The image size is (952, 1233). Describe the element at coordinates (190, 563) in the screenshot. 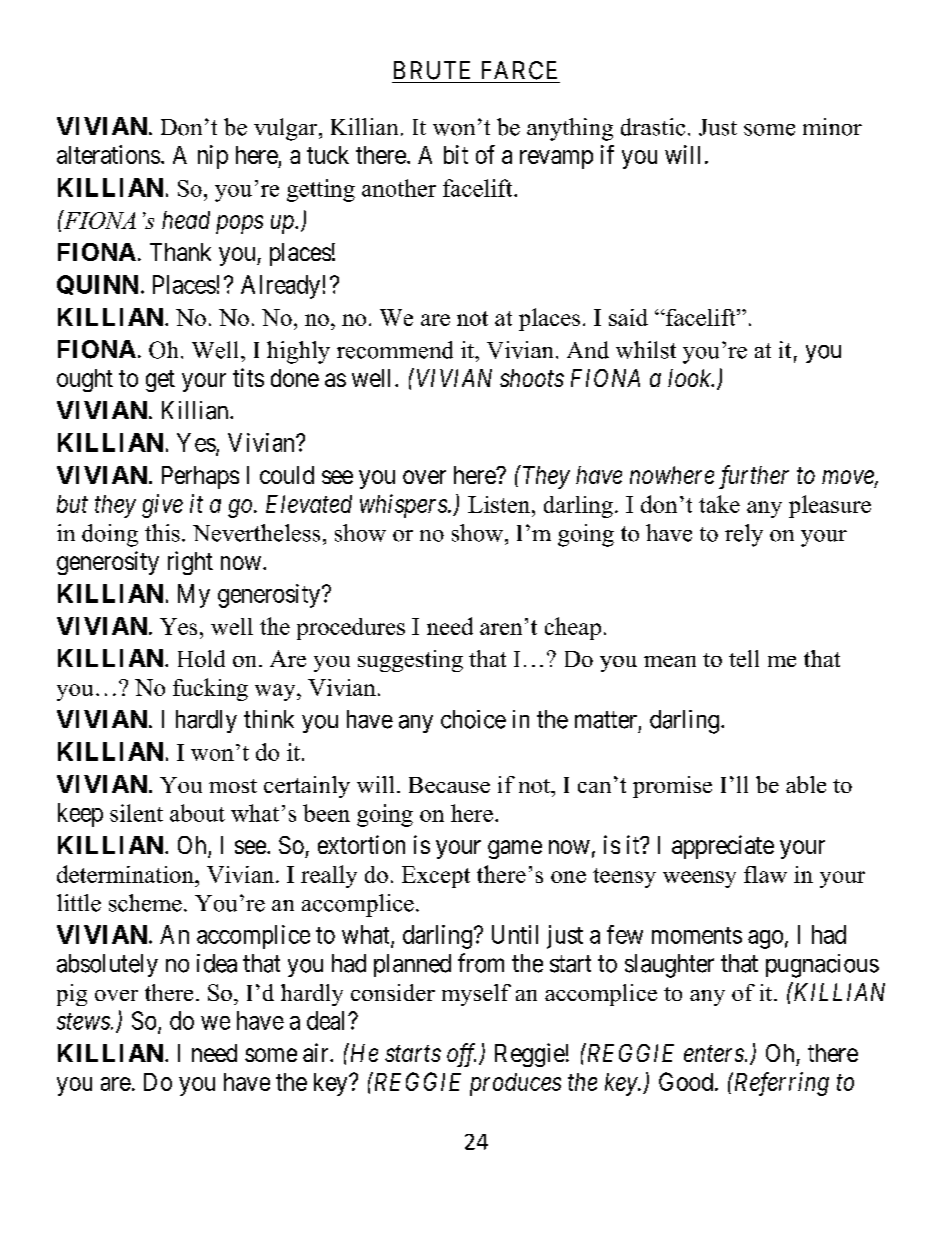

I see `right` at that location.
